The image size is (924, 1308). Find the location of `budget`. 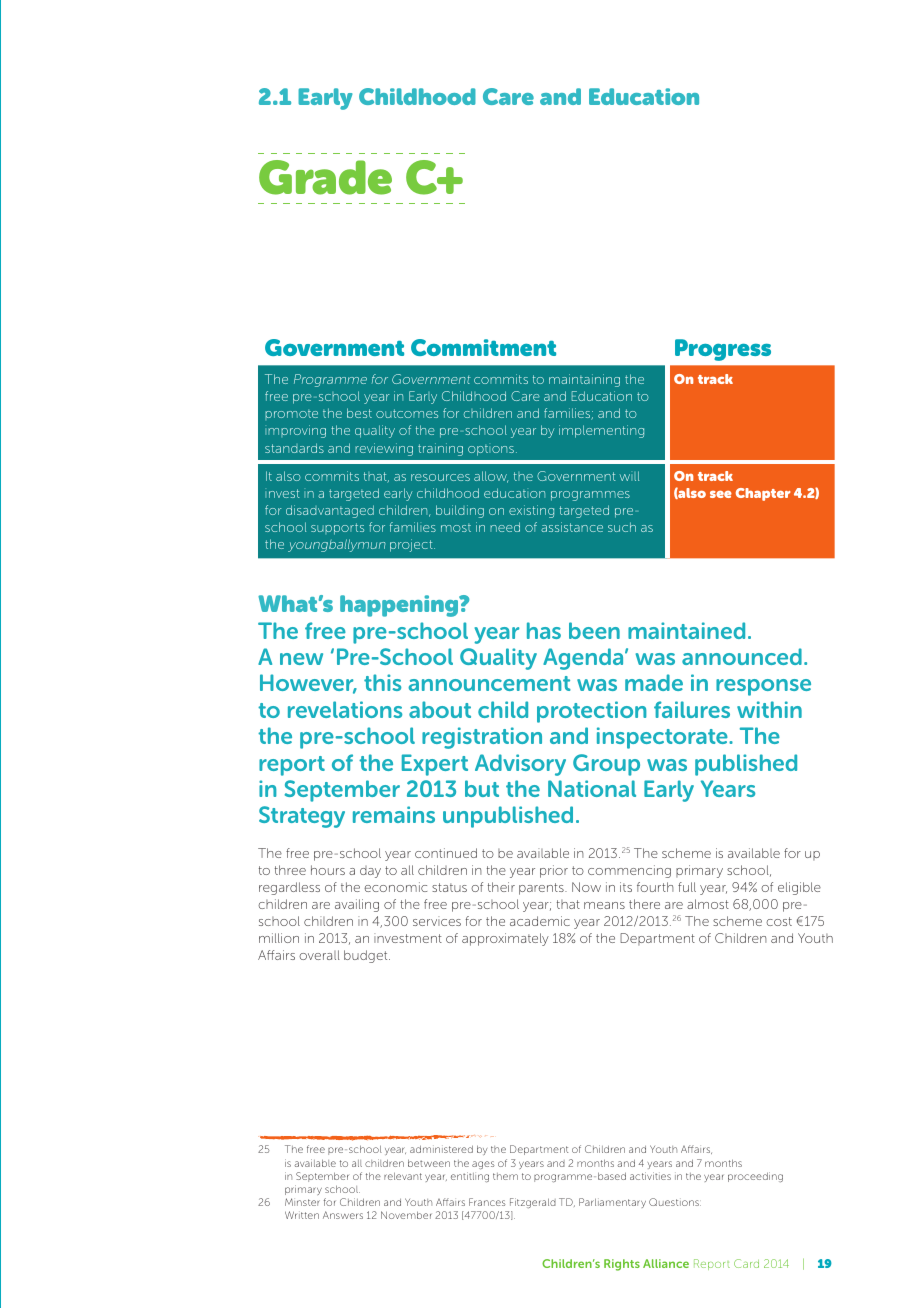

budget is located at coordinates (367, 956).
